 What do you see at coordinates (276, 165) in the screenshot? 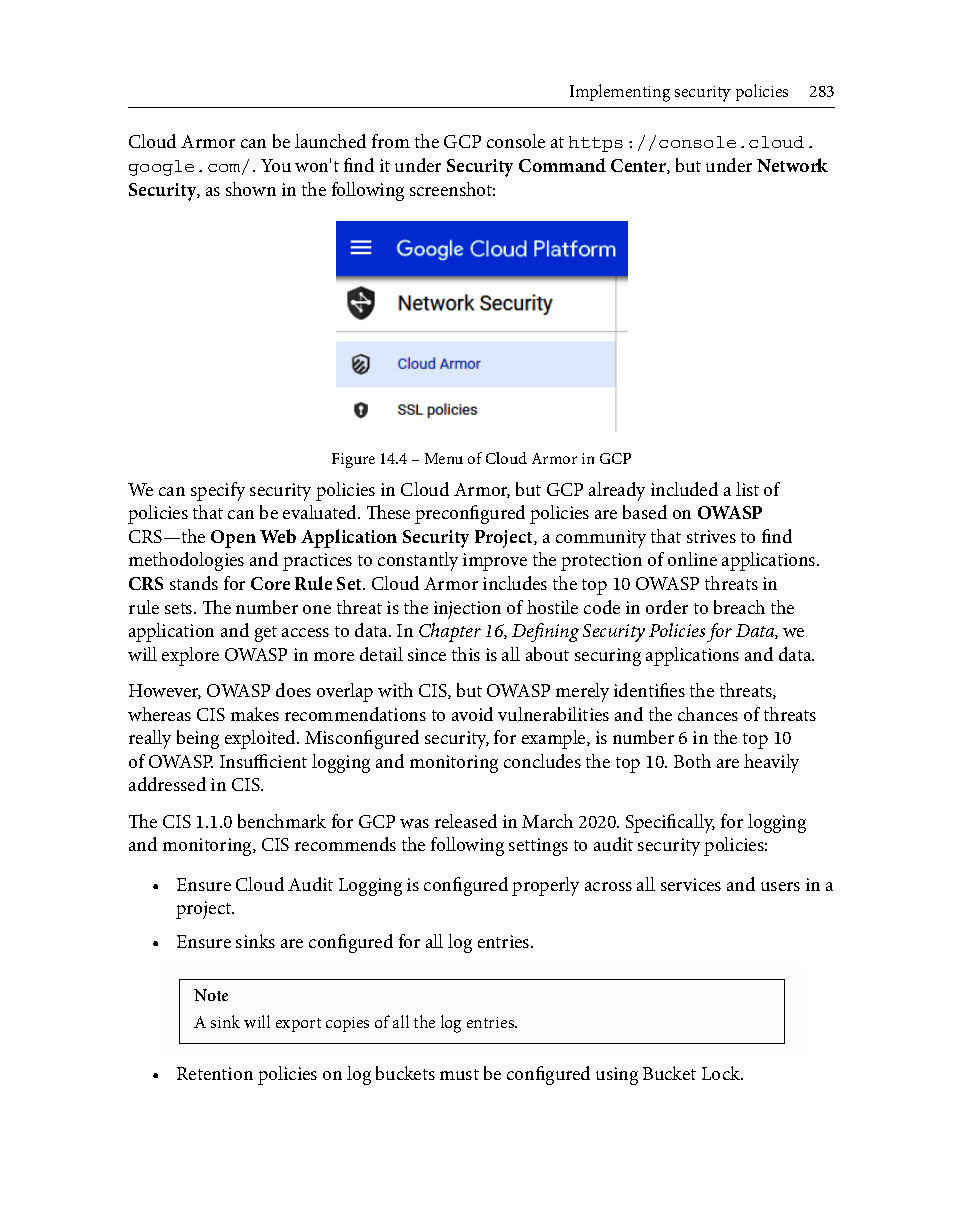
I see `You` at bounding box center [276, 165].
